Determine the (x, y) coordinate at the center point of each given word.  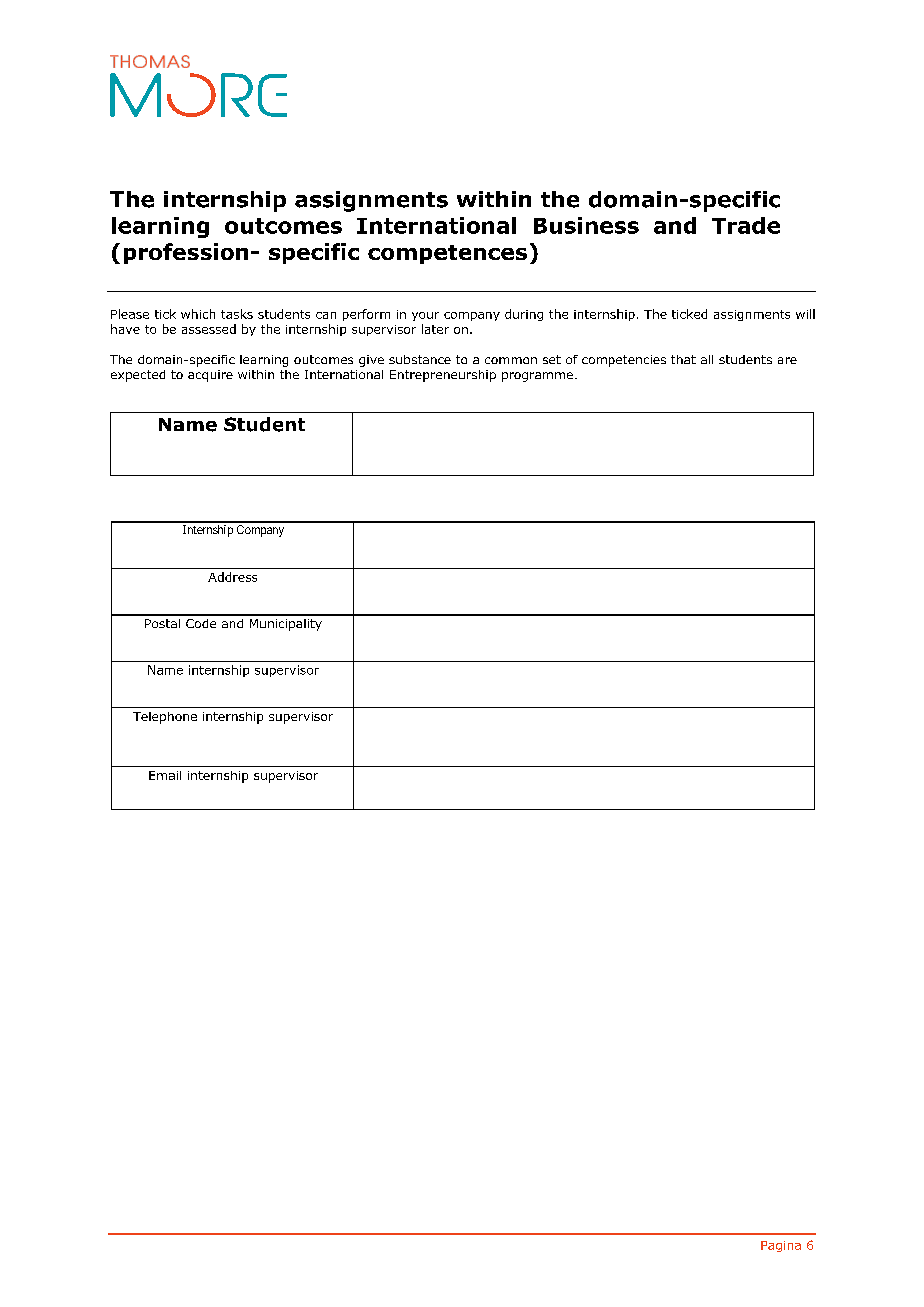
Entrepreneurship (443, 376)
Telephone (165, 718)
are (787, 360)
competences (447, 254)
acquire (210, 376)
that (683, 359)
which (198, 314)
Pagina (781, 1246)
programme (537, 377)
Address (232, 577)
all (707, 359)
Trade (746, 225)
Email (165, 775)
